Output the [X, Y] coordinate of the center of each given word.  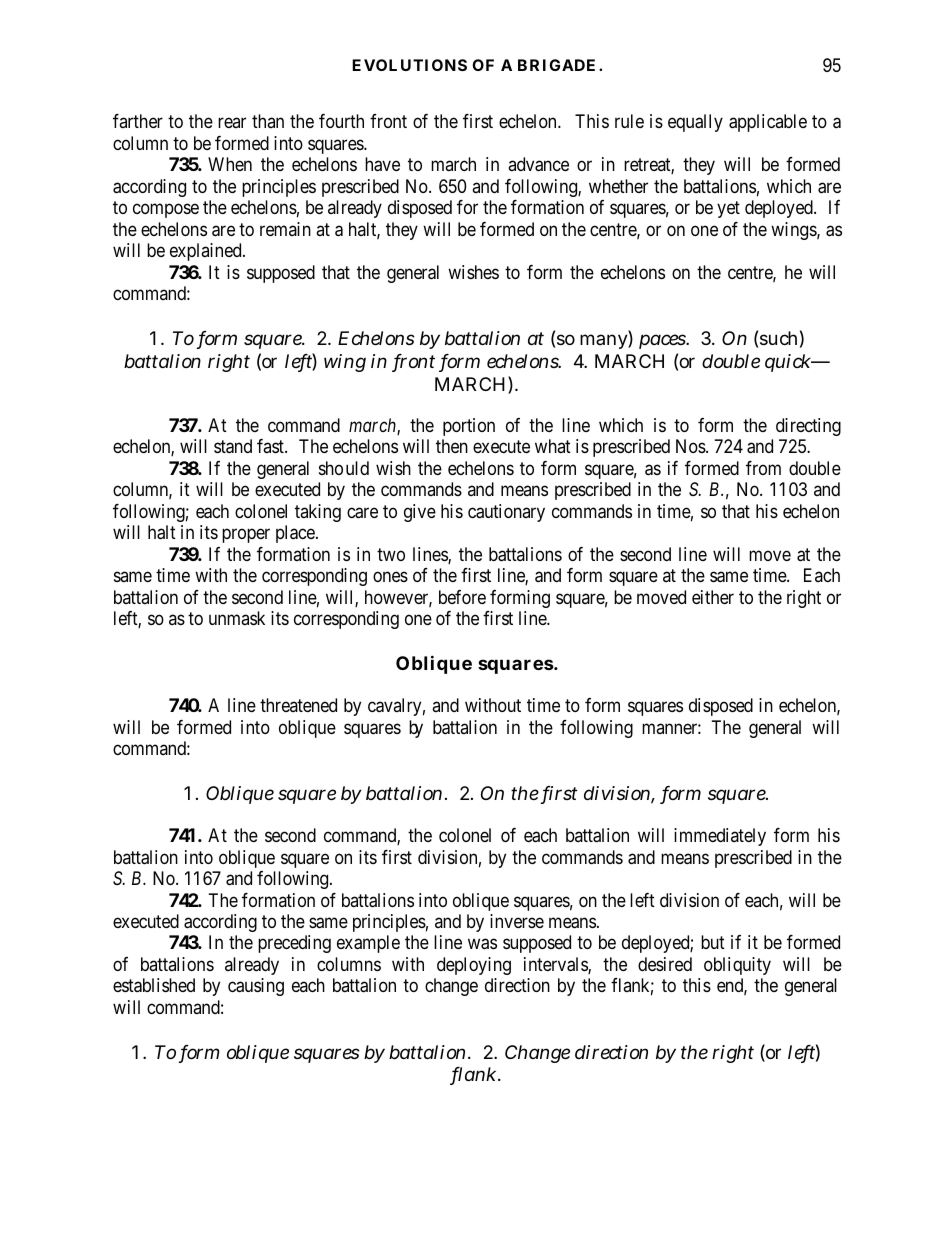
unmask [237, 618]
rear [232, 123]
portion [469, 427]
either [713, 597]
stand [233, 446]
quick [789, 363]
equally [695, 123]
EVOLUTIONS [409, 65]
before [462, 597]
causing [256, 987]
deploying [474, 966]
